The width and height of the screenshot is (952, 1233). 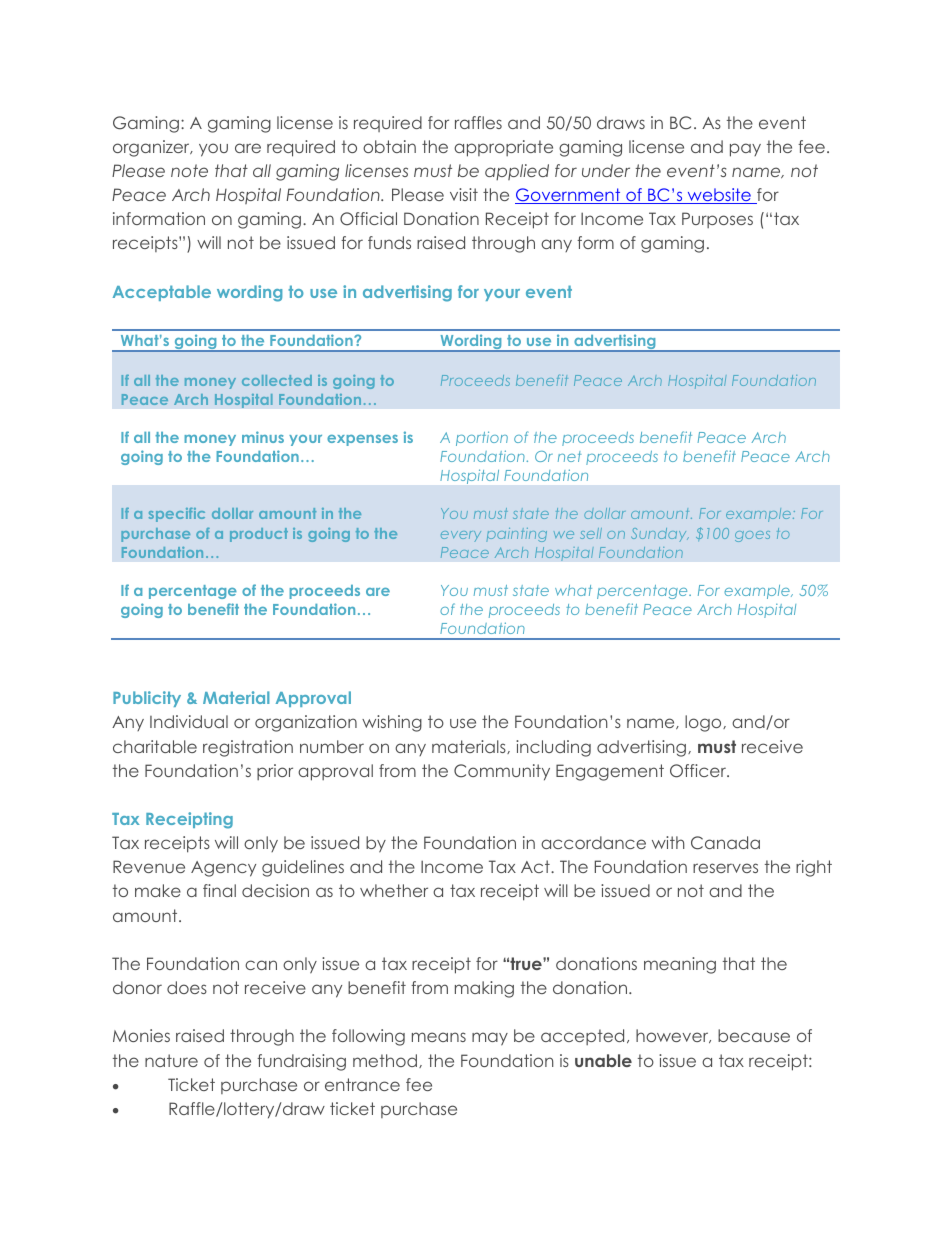 I want to click on nature, so click(x=171, y=1060).
